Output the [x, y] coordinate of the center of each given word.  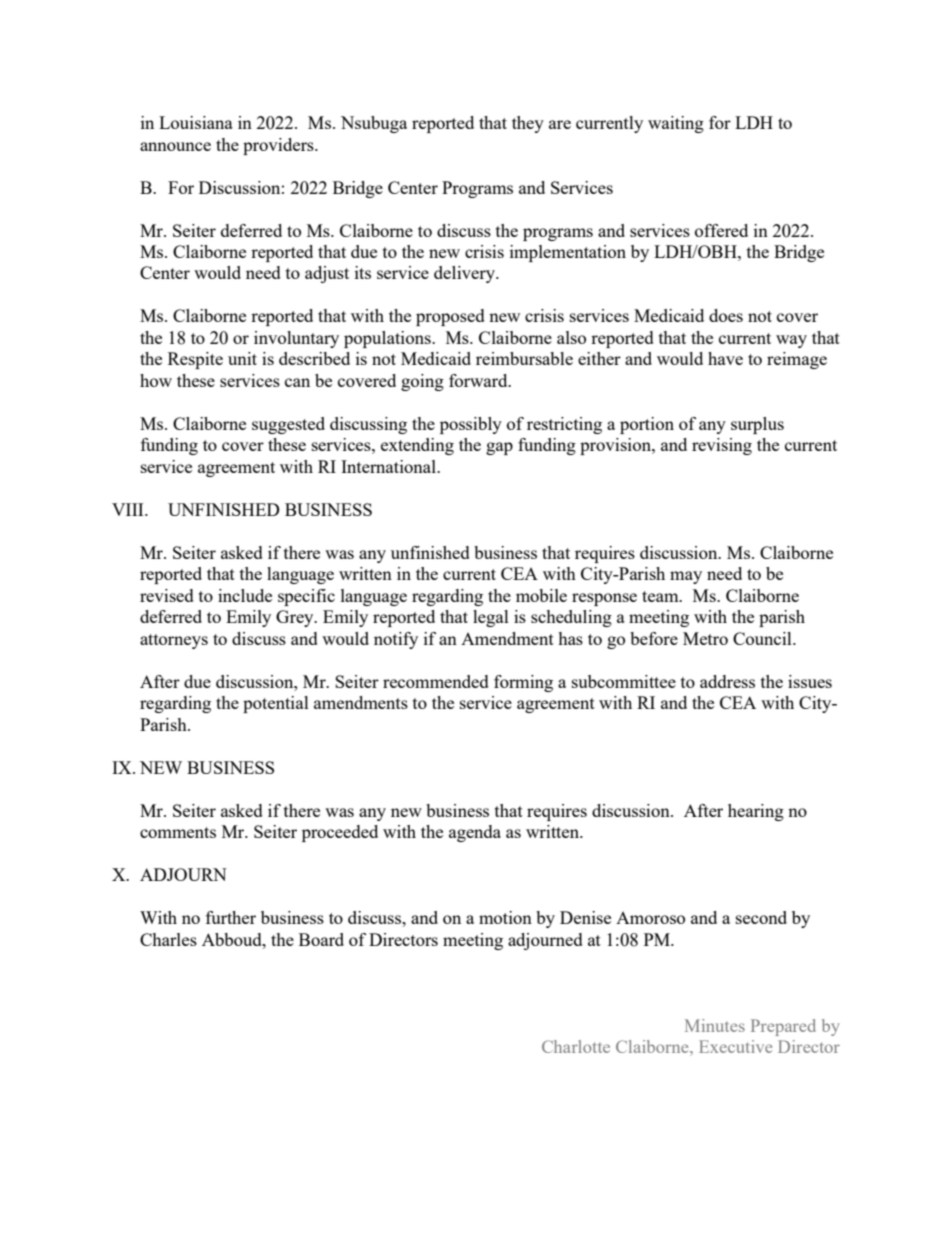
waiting [676, 124]
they [528, 124]
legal [491, 618]
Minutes [715, 1025]
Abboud [233, 939]
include [245, 595]
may [686, 577]
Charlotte [576, 1046]
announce [175, 146]
